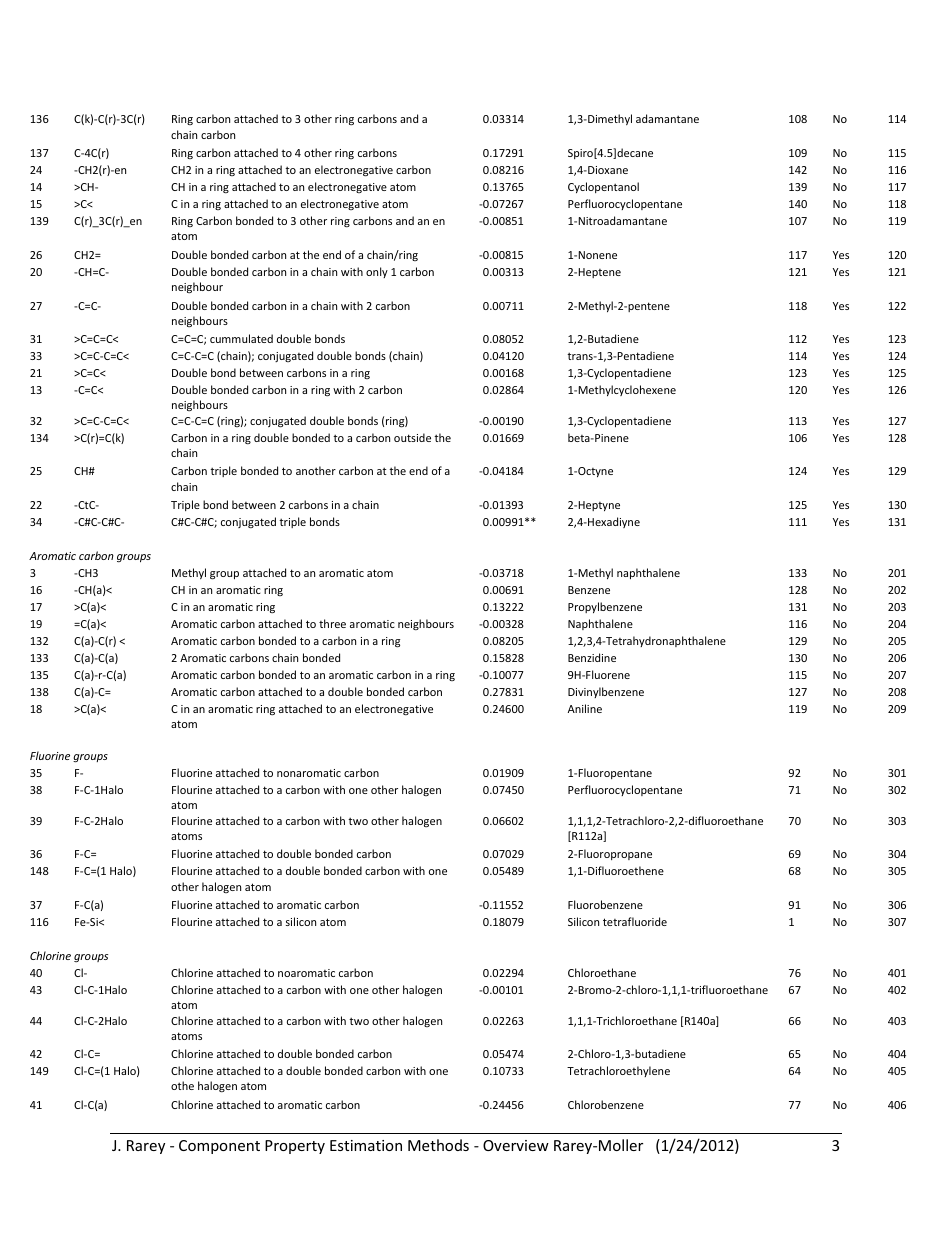  I want to click on Overview, so click(516, 1145).
